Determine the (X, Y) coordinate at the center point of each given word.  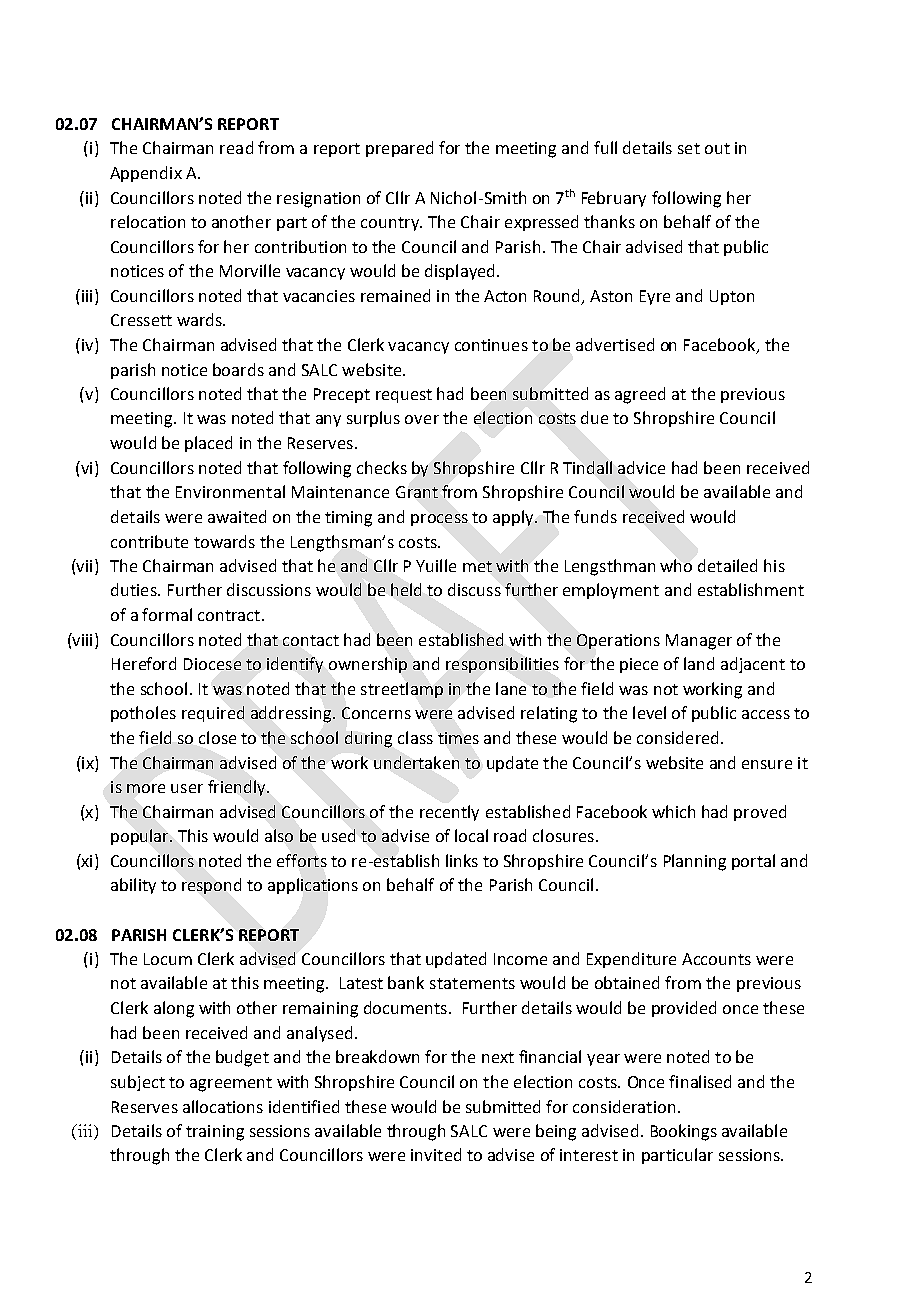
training (215, 1133)
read (236, 147)
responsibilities (502, 665)
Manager (699, 642)
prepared (399, 149)
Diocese (212, 664)
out (717, 148)
